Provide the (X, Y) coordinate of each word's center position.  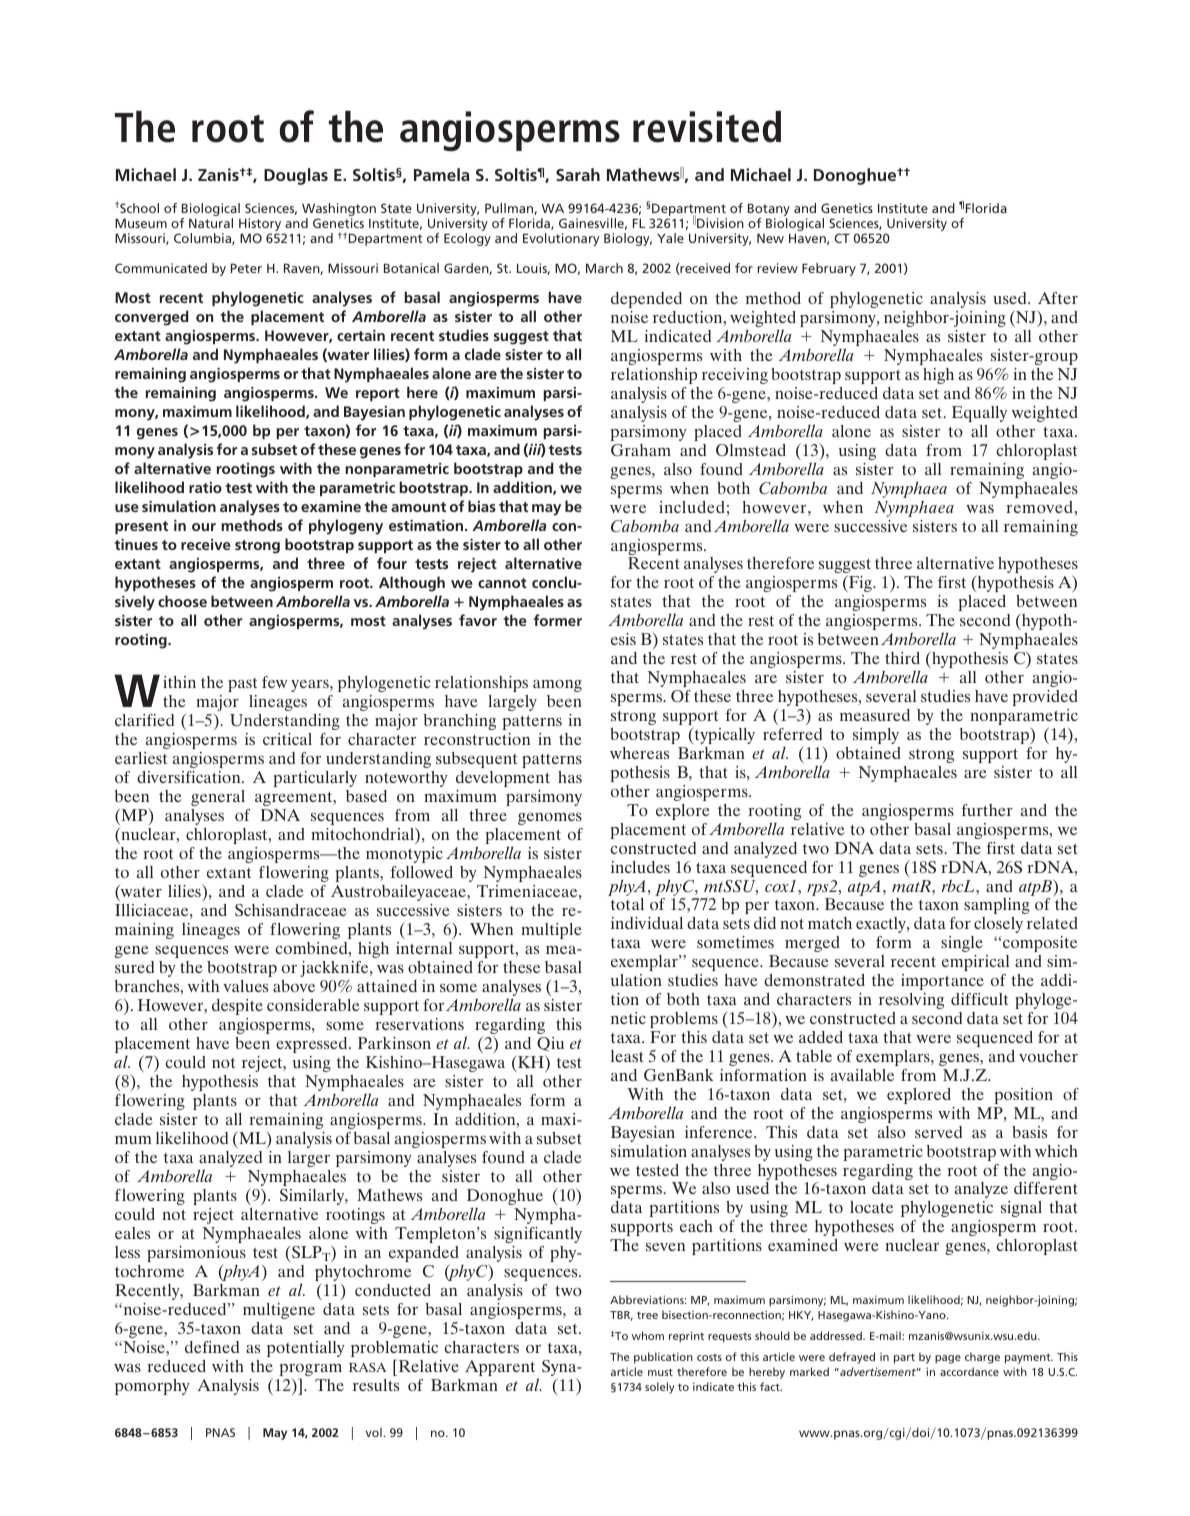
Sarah (578, 174)
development (503, 779)
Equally (979, 414)
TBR (621, 1316)
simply (876, 736)
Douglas (296, 176)
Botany (769, 209)
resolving (911, 1001)
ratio (205, 487)
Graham (641, 450)
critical (287, 739)
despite (237, 1007)
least (627, 1056)
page (948, 1359)
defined (212, 1347)
